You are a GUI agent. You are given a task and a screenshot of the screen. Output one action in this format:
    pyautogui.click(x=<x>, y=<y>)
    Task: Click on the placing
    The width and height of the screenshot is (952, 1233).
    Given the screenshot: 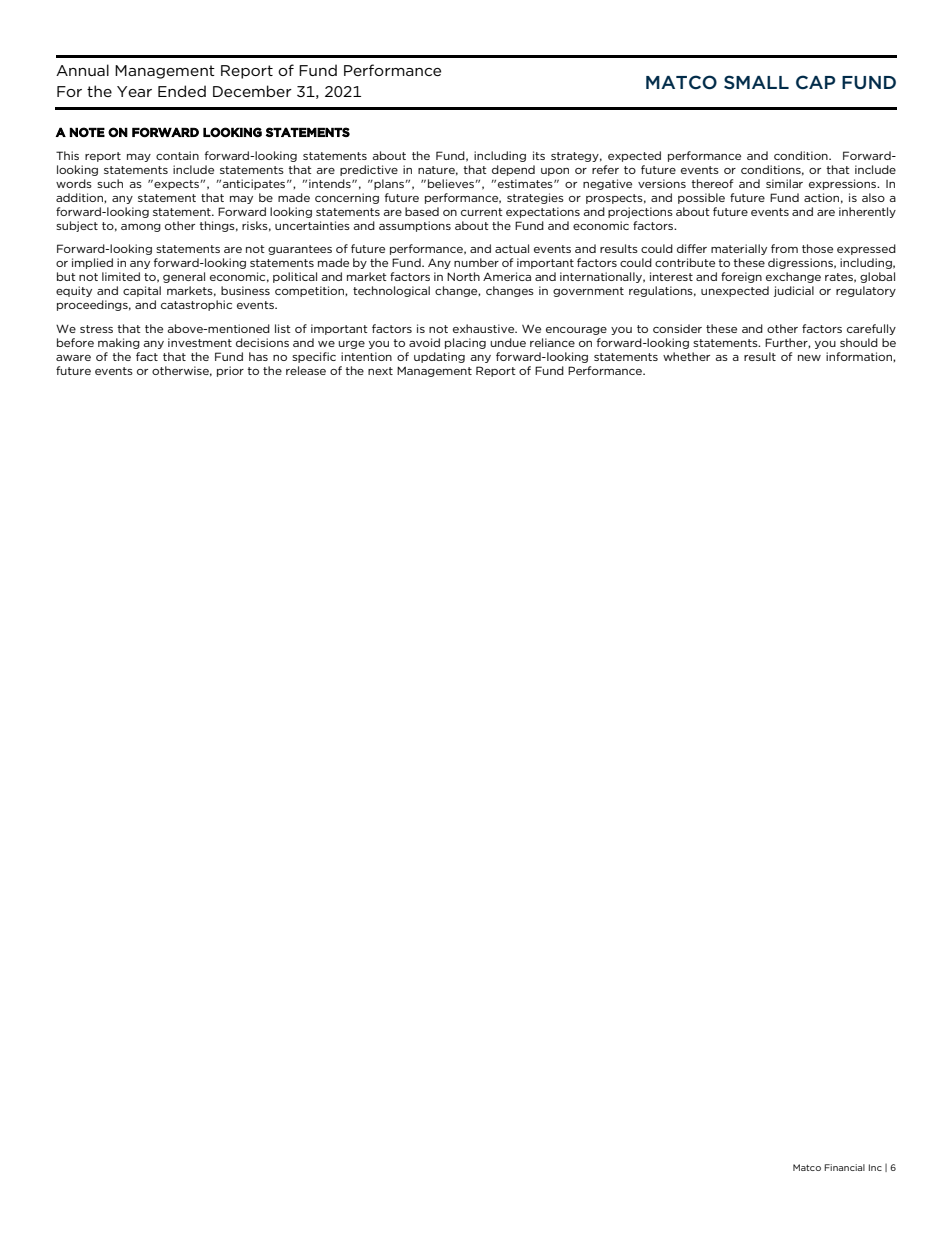 What is the action you would take?
    pyautogui.click(x=465, y=343)
